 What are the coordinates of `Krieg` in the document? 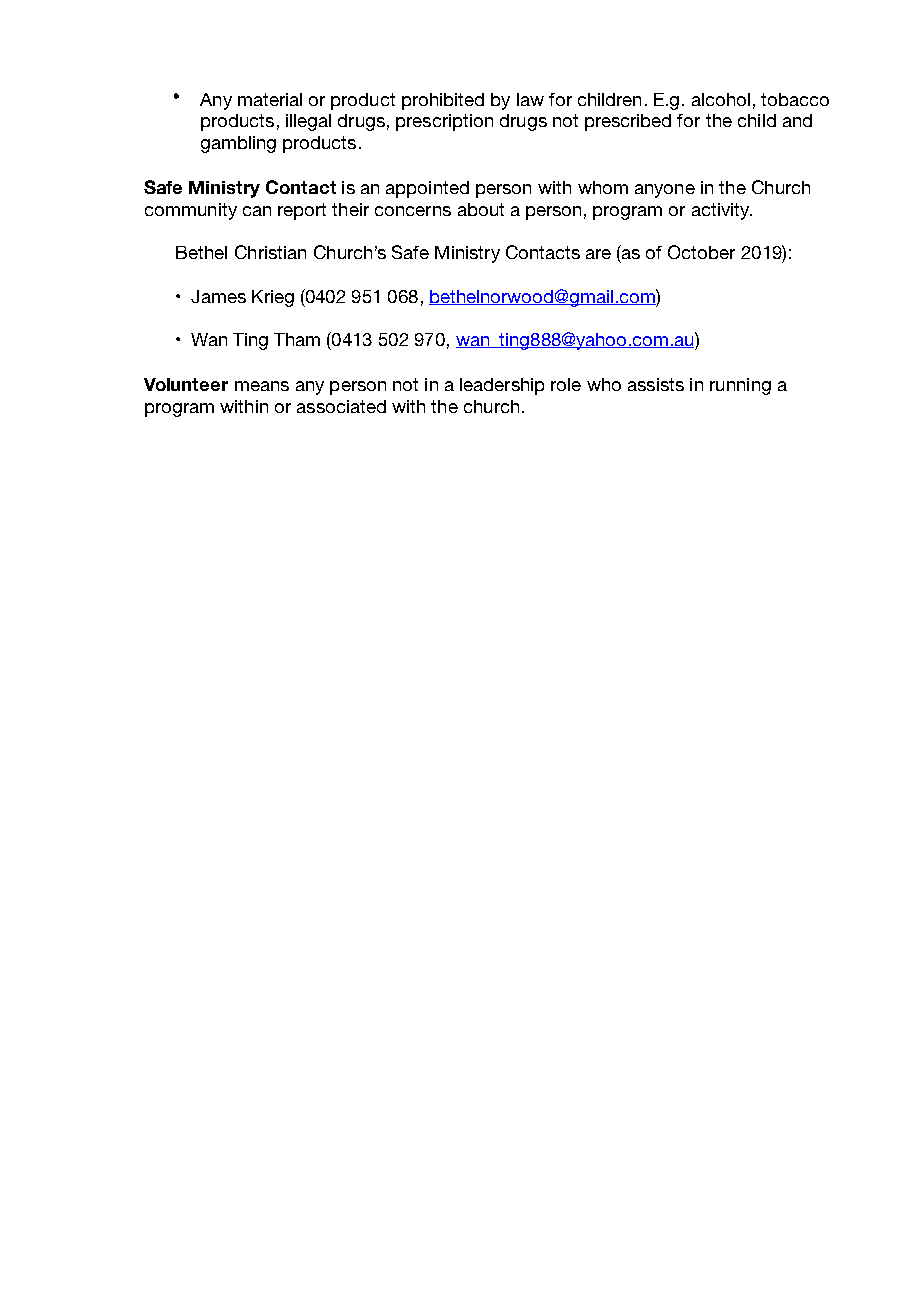 It's located at (273, 298).
